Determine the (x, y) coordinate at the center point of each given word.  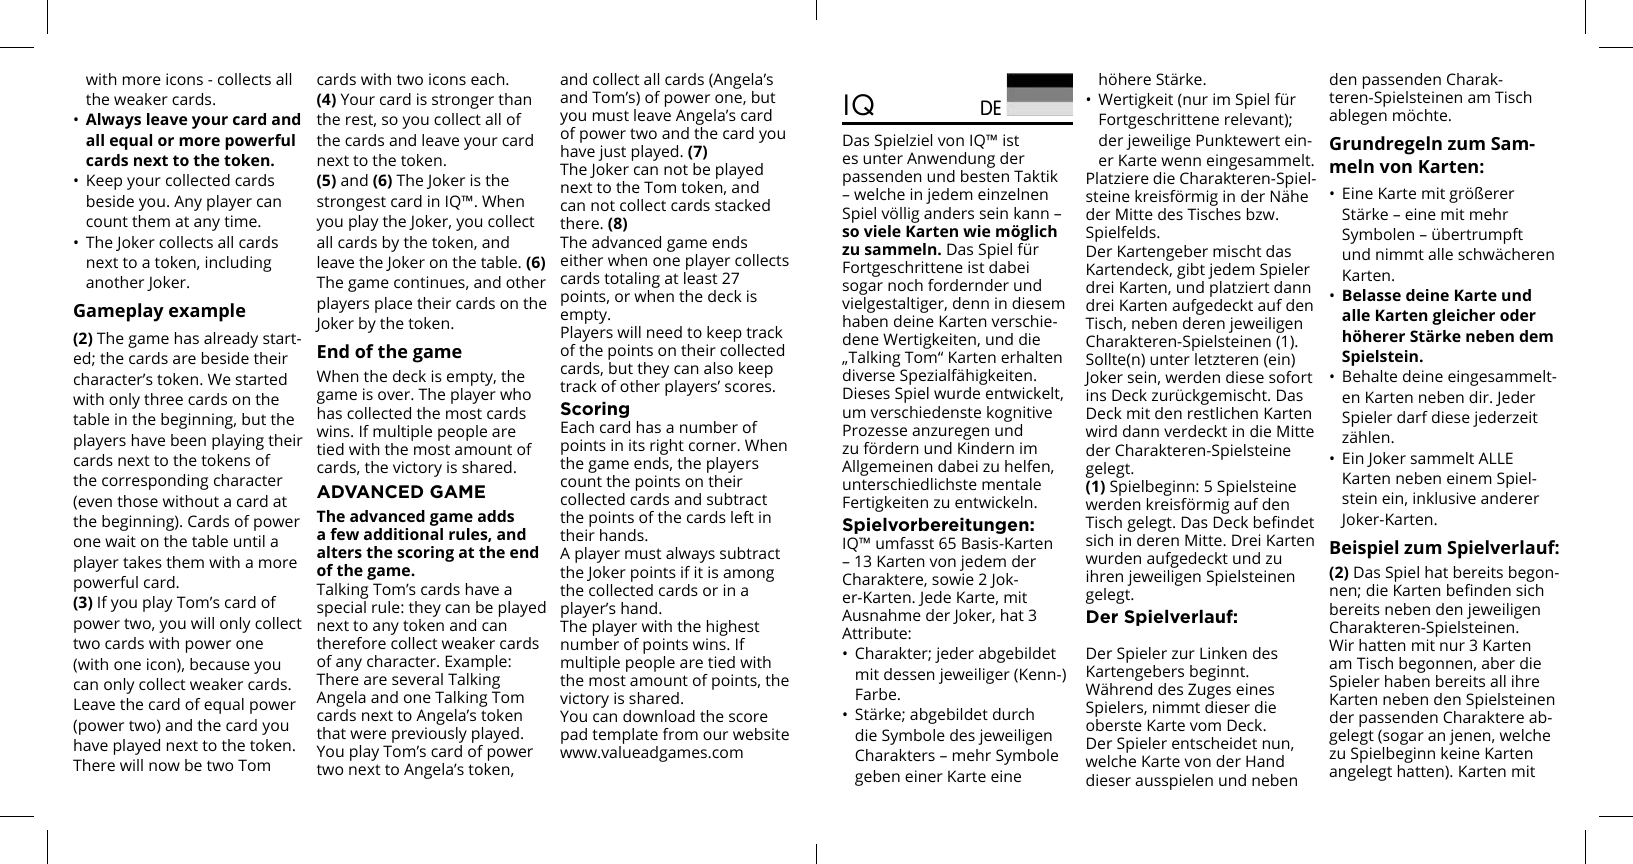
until (249, 541)
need (664, 332)
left (742, 517)
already (231, 340)
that (331, 733)
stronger (463, 101)
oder (1518, 315)
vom (1205, 726)
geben (877, 778)
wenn (1181, 161)
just (612, 154)
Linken (1223, 653)
